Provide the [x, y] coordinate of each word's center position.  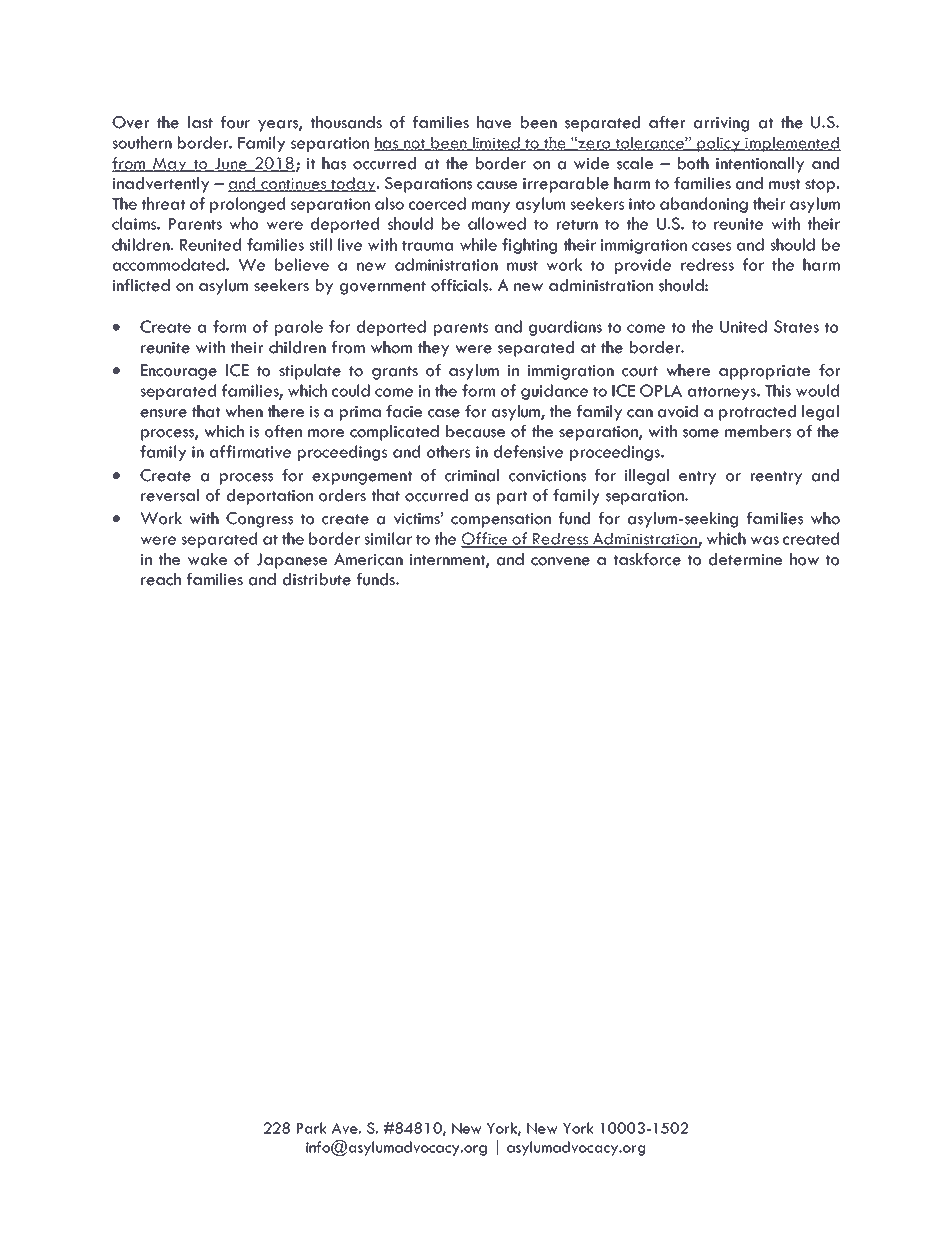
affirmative [250, 451]
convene [560, 561]
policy [719, 144]
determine [745, 559]
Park [312, 1128]
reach [161, 579]
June [230, 164]
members [758, 431]
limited [496, 143]
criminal [472, 475]
